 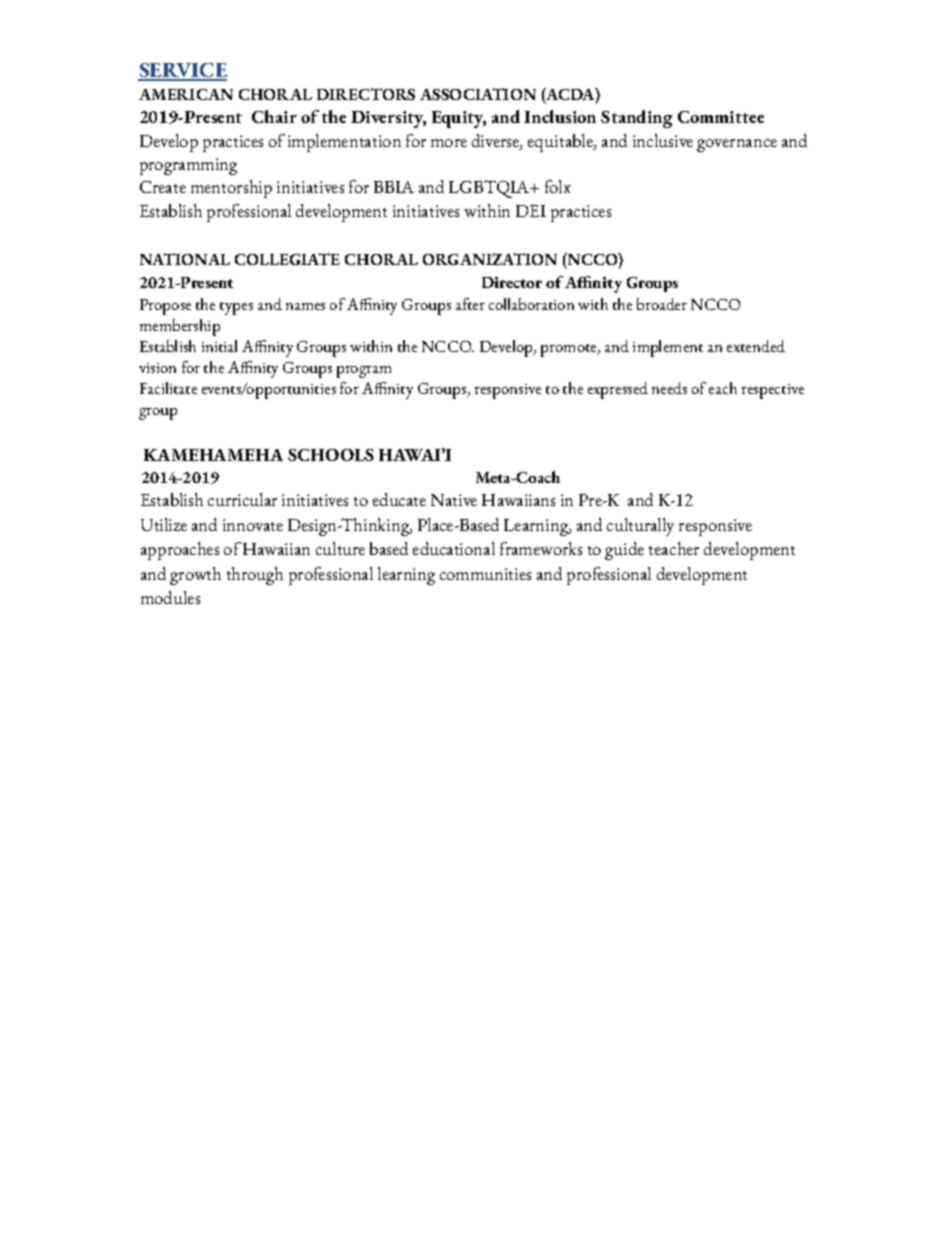 I want to click on LGBTQIA, so click(x=490, y=189).
